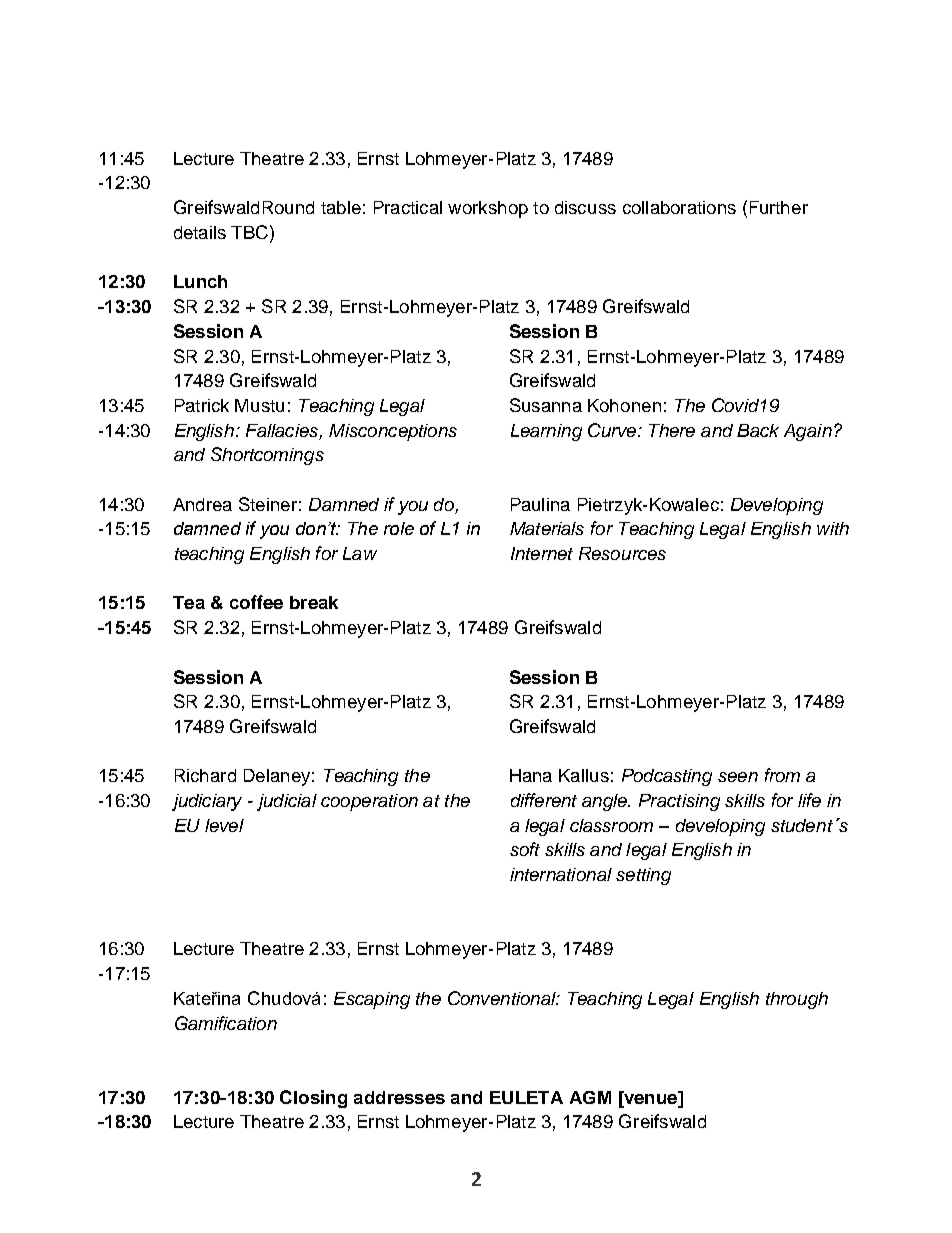 Image resolution: width=952 pixels, height=1233 pixels. What do you see at coordinates (256, 602) in the screenshot?
I see `coffee` at bounding box center [256, 602].
